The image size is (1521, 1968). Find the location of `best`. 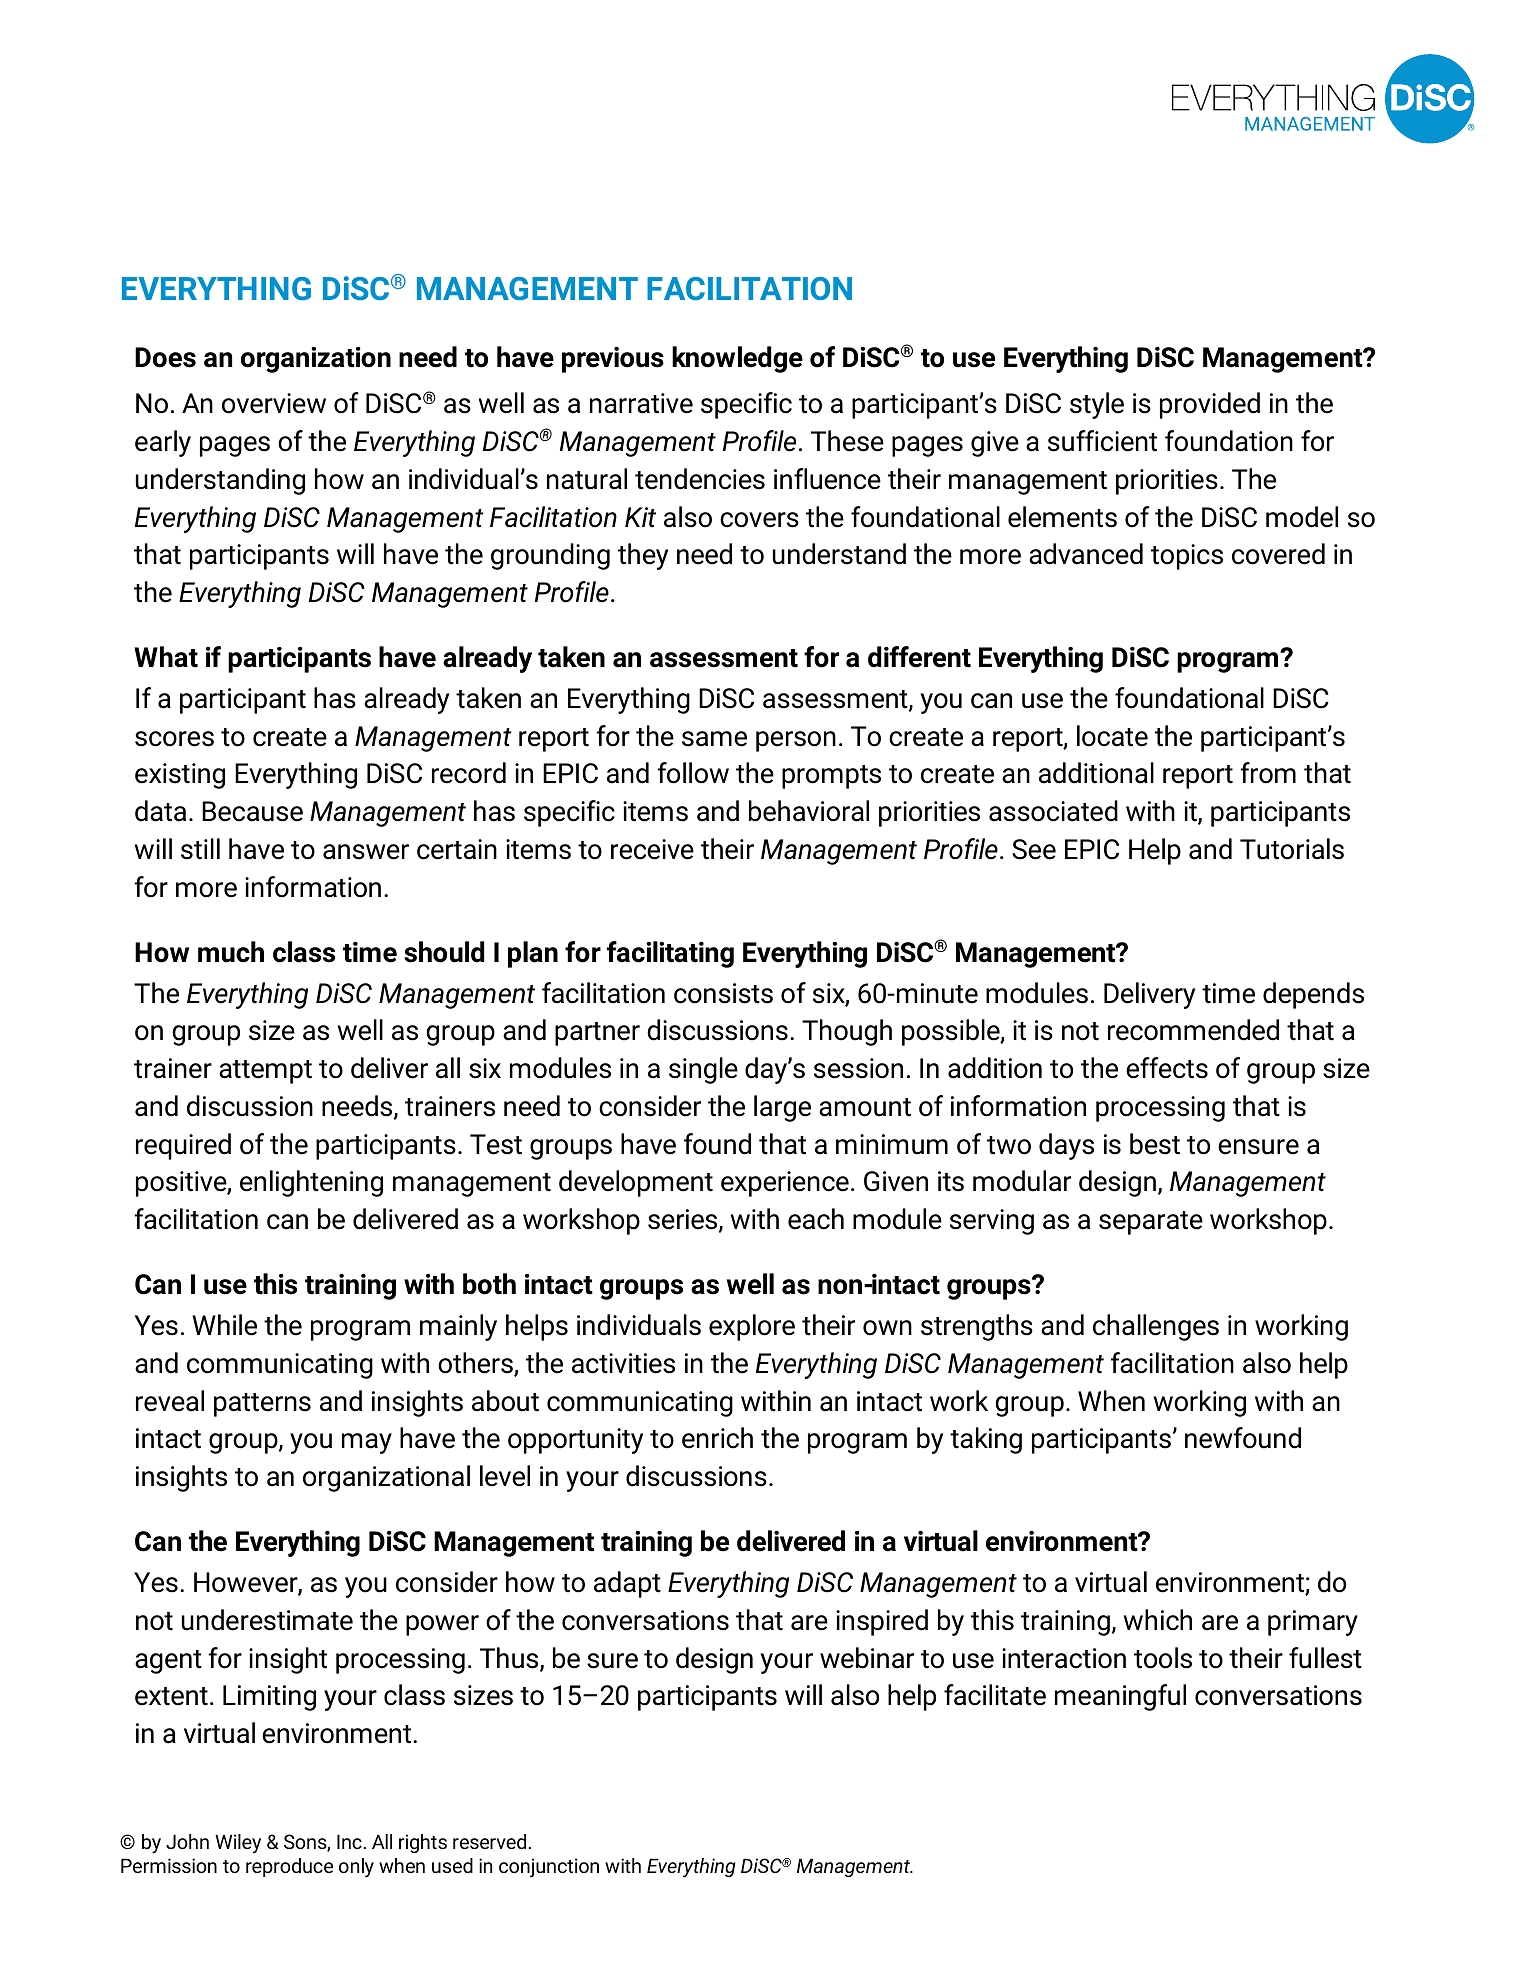

best is located at coordinates (1155, 1144).
